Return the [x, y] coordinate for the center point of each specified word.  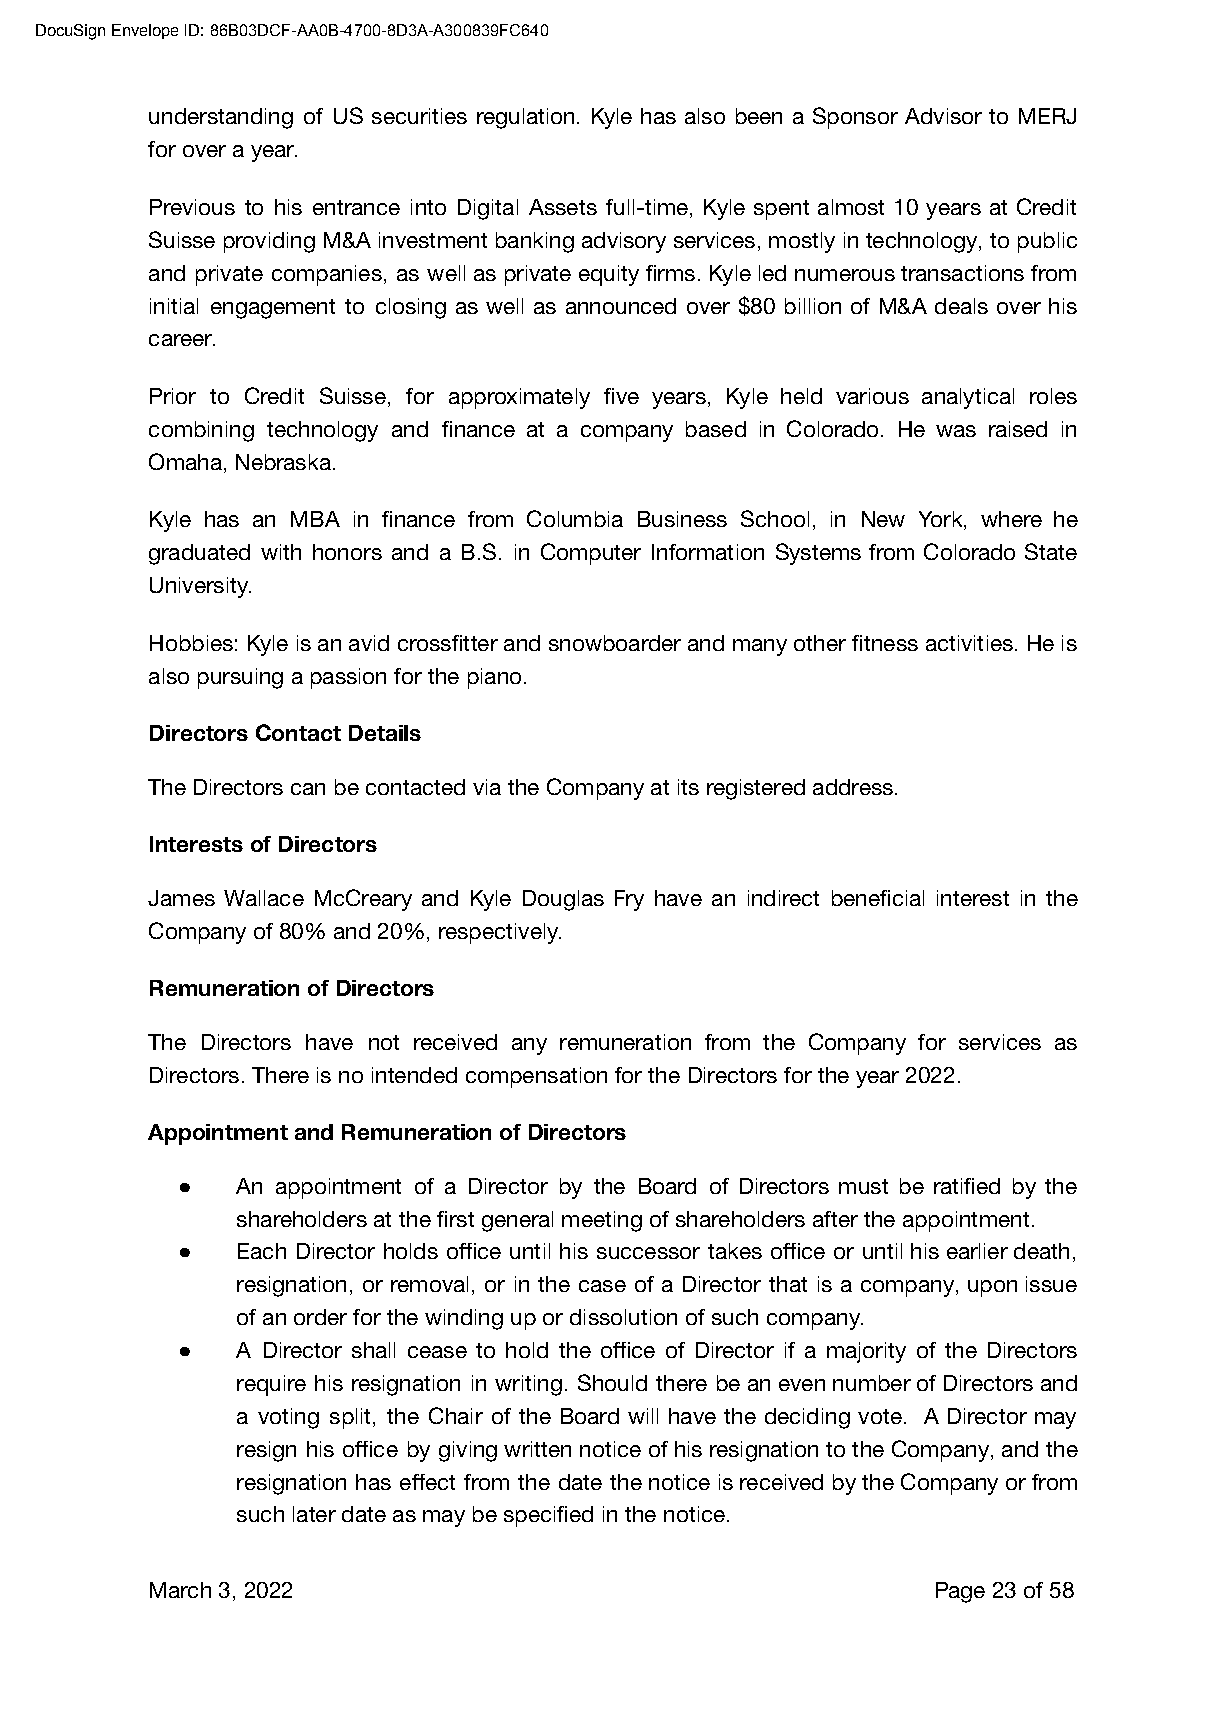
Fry [629, 900]
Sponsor [855, 118]
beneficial [878, 898]
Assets [563, 207]
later [314, 1514]
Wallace [264, 898]
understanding [221, 118]
